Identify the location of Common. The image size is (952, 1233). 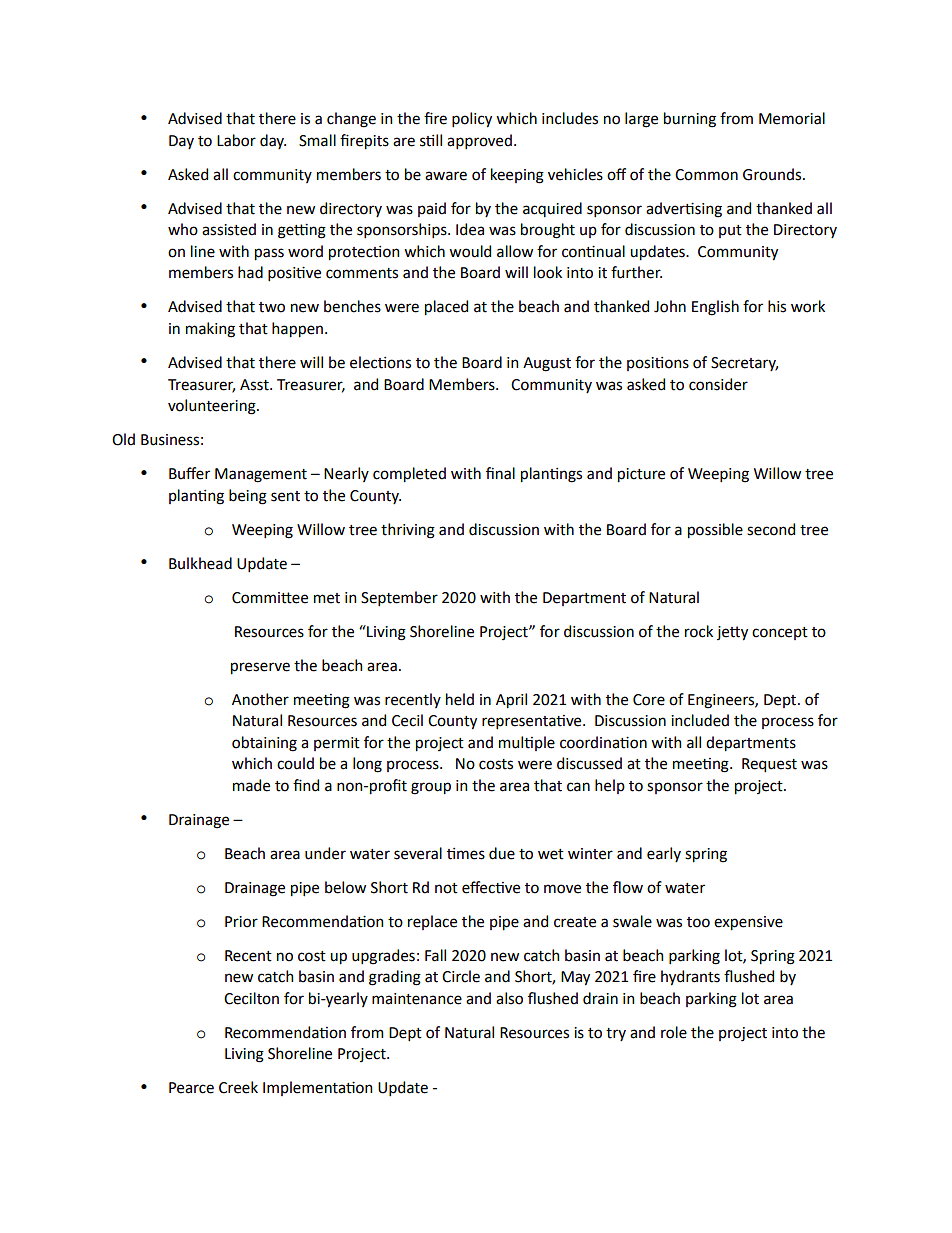
(706, 175).
